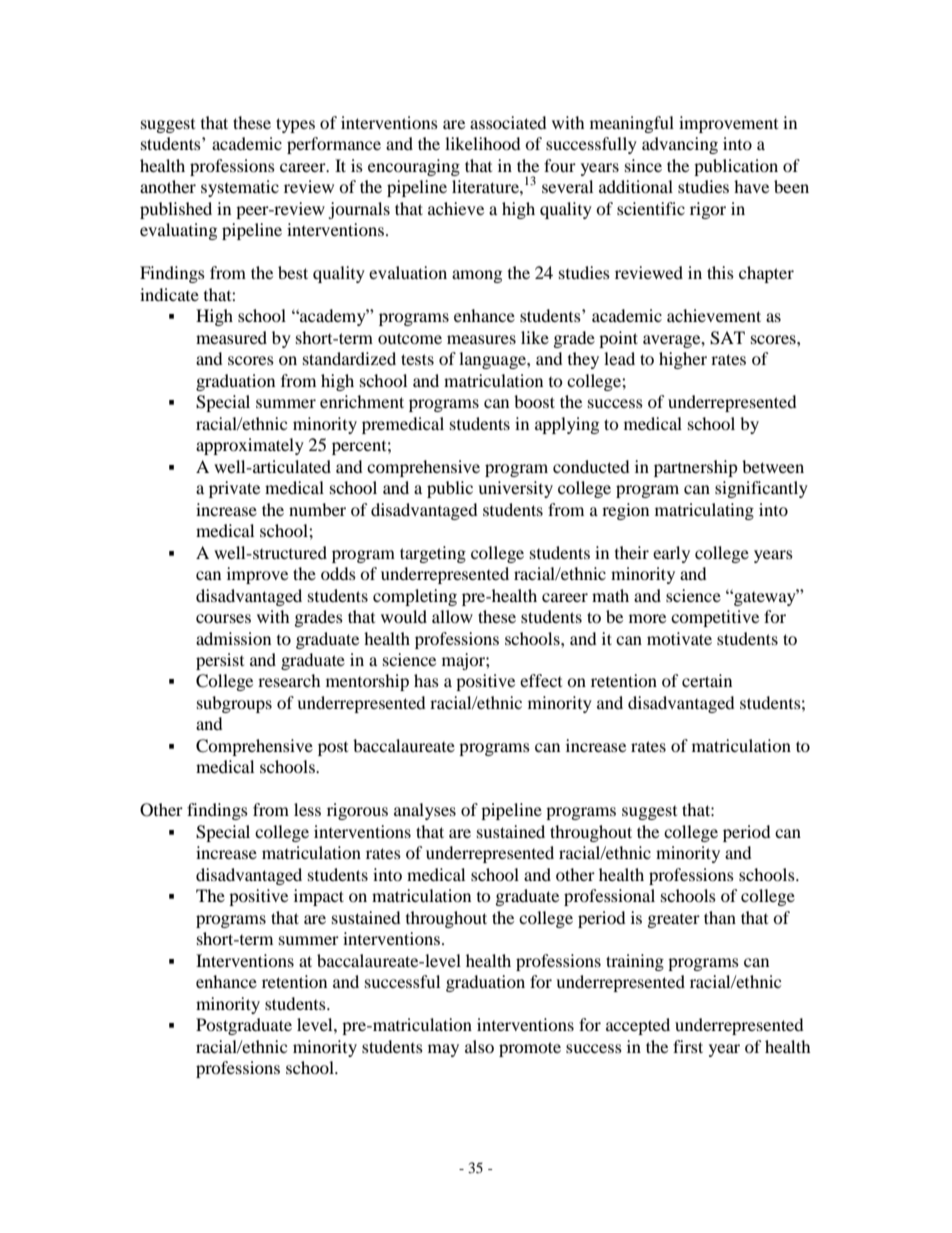 This page has width=952, height=1233. What do you see at coordinates (319, 897) in the page?
I see `impact` at bounding box center [319, 897].
